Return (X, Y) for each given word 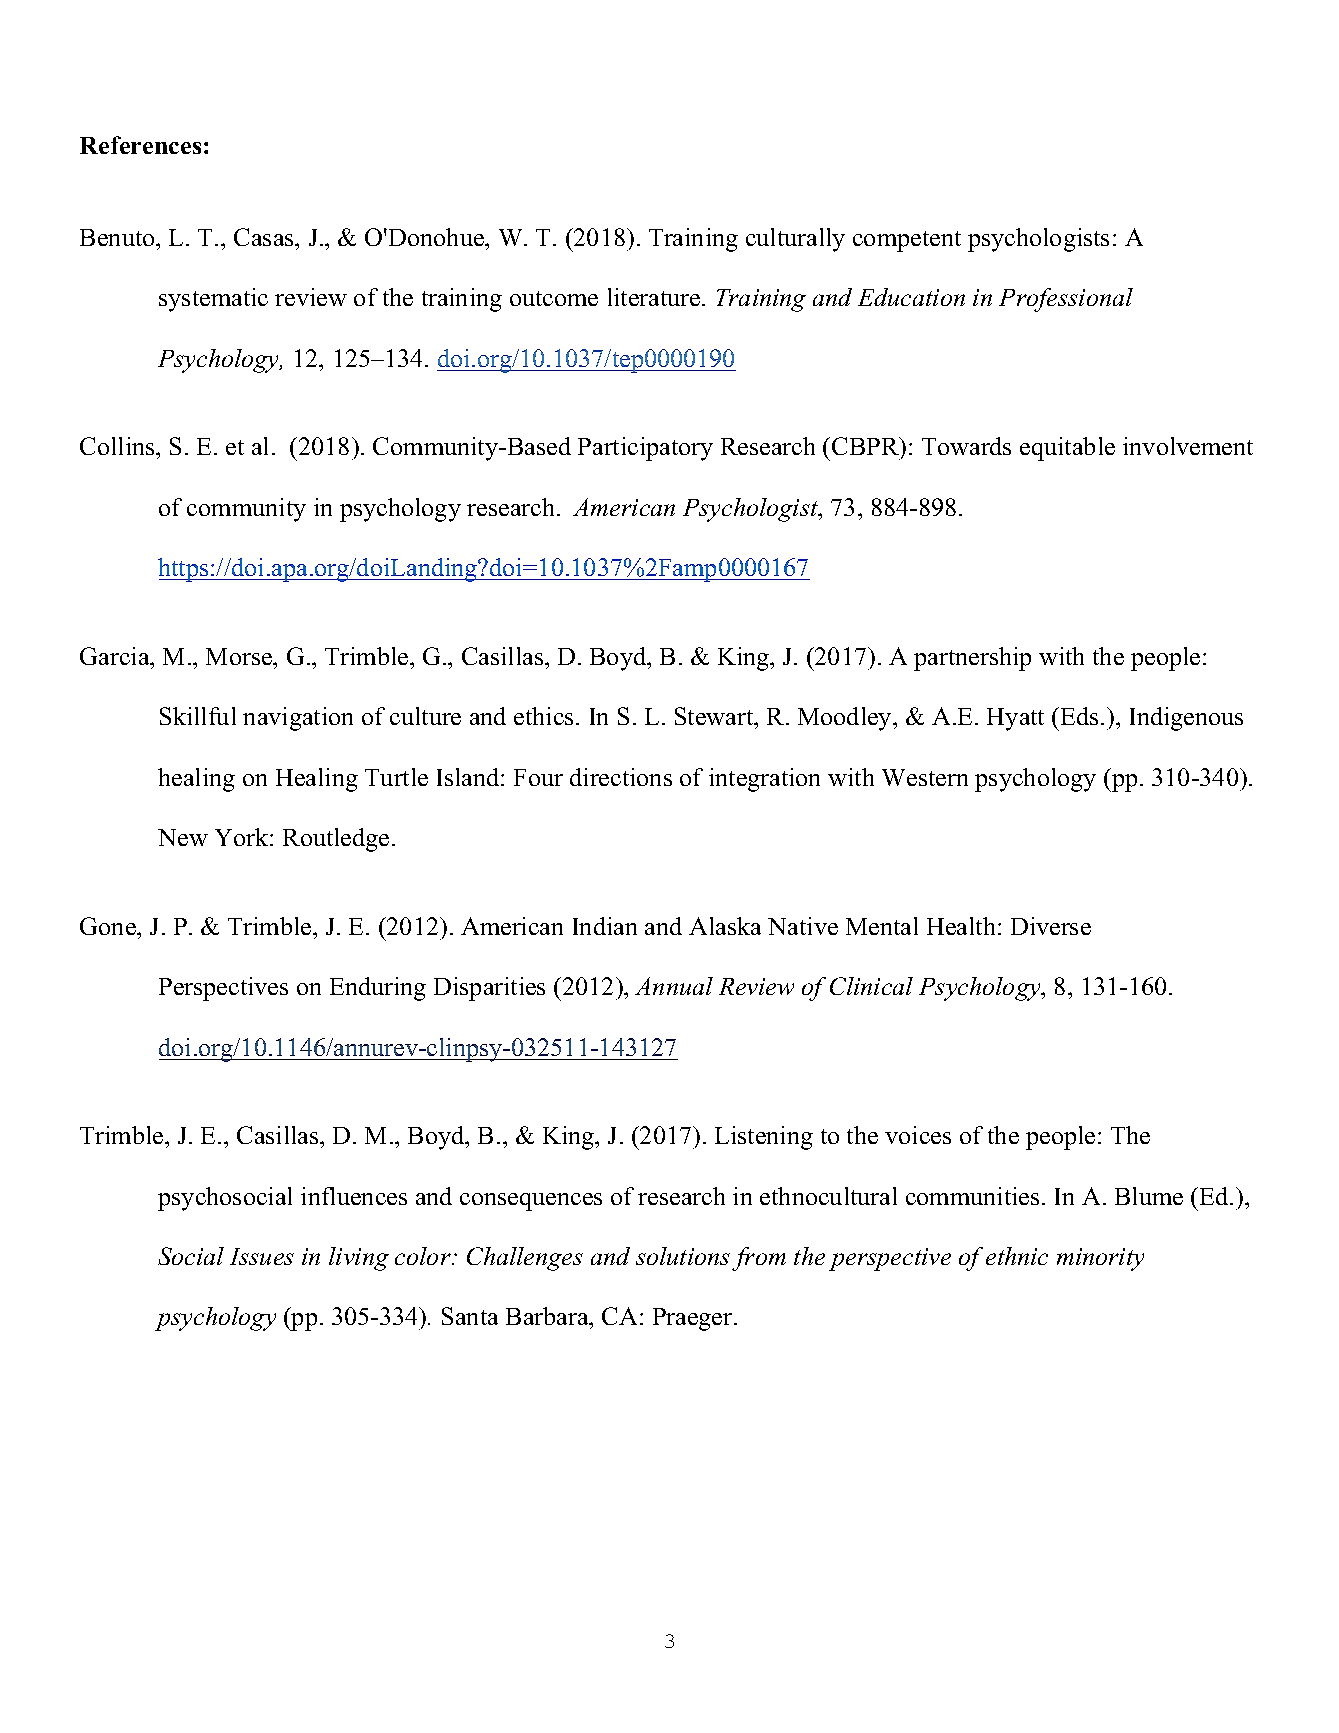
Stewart (715, 718)
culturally (795, 240)
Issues (262, 1256)
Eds (1079, 716)
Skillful (198, 716)
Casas (265, 237)
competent (907, 241)
